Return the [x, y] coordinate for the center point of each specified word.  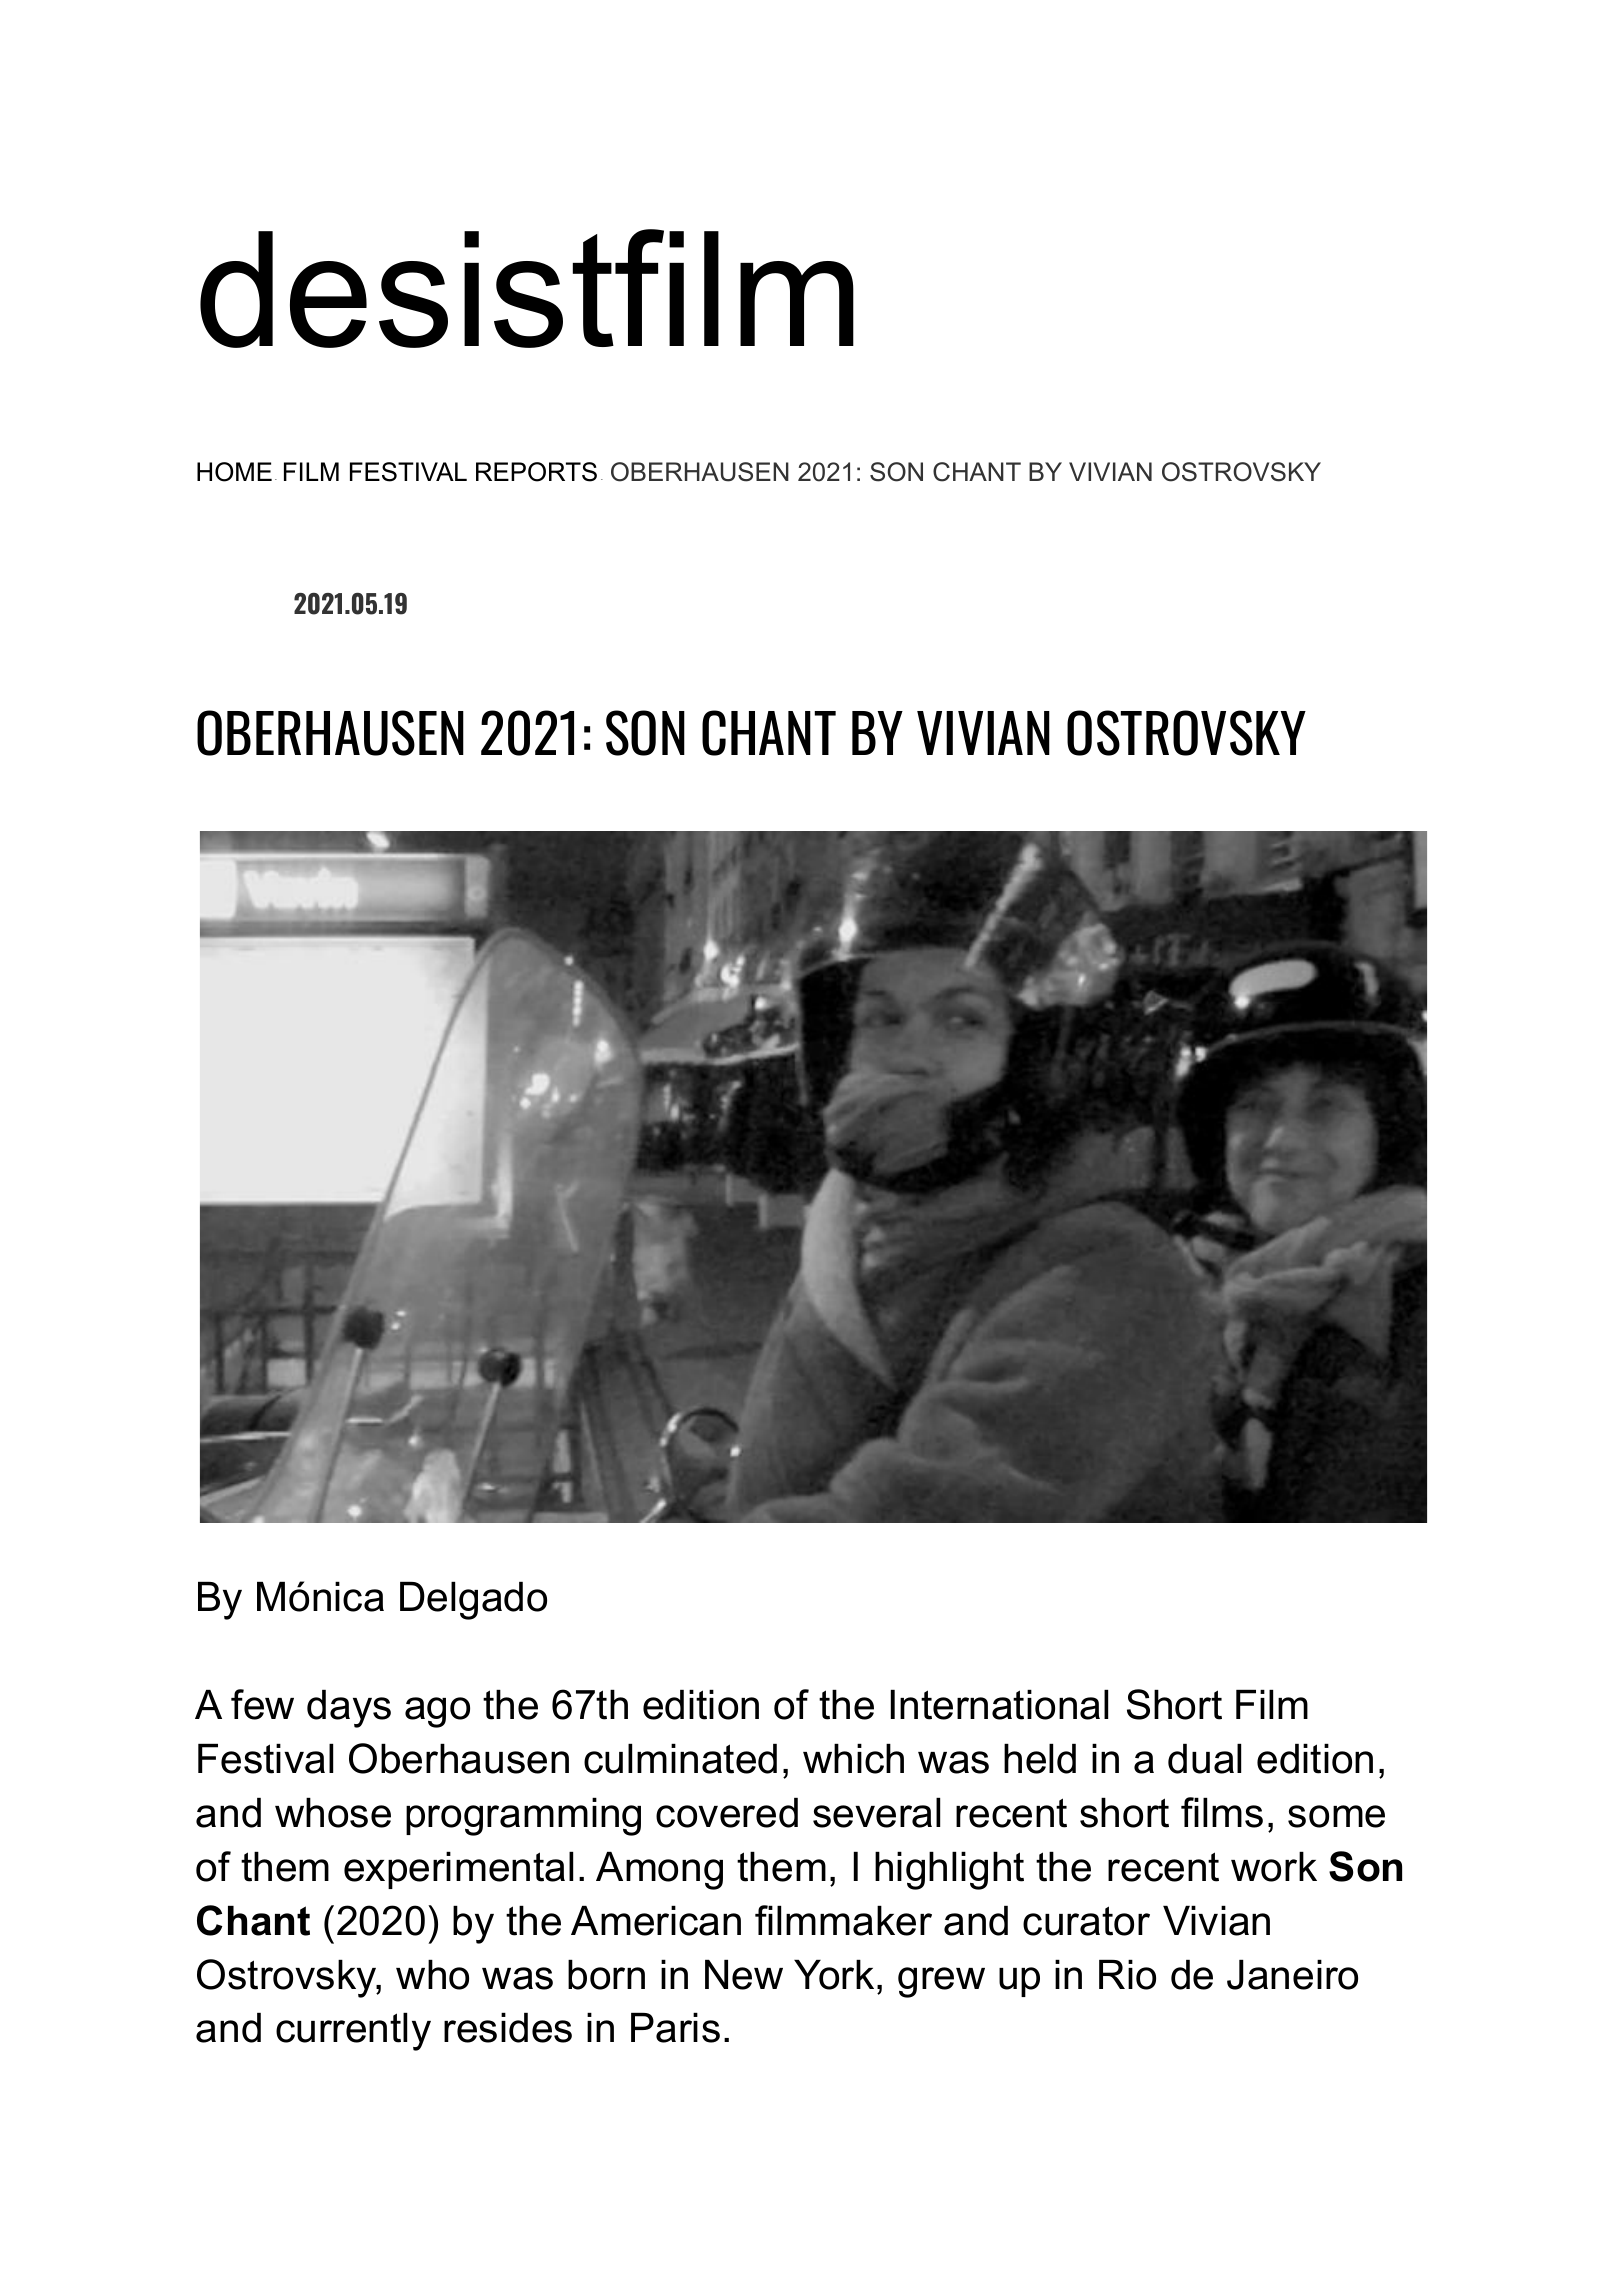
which [853, 1759]
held [1040, 1759]
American [656, 1921]
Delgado [473, 1601]
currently [353, 2032]
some [1336, 1816]
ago [437, 1712]
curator [1086, 1921]
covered [727, 1813]
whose [333, 1813]
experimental [458, 1870]
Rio [1127, 1975]
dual [1204, 1759]
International [999, 1705]
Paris [675, 2028]
